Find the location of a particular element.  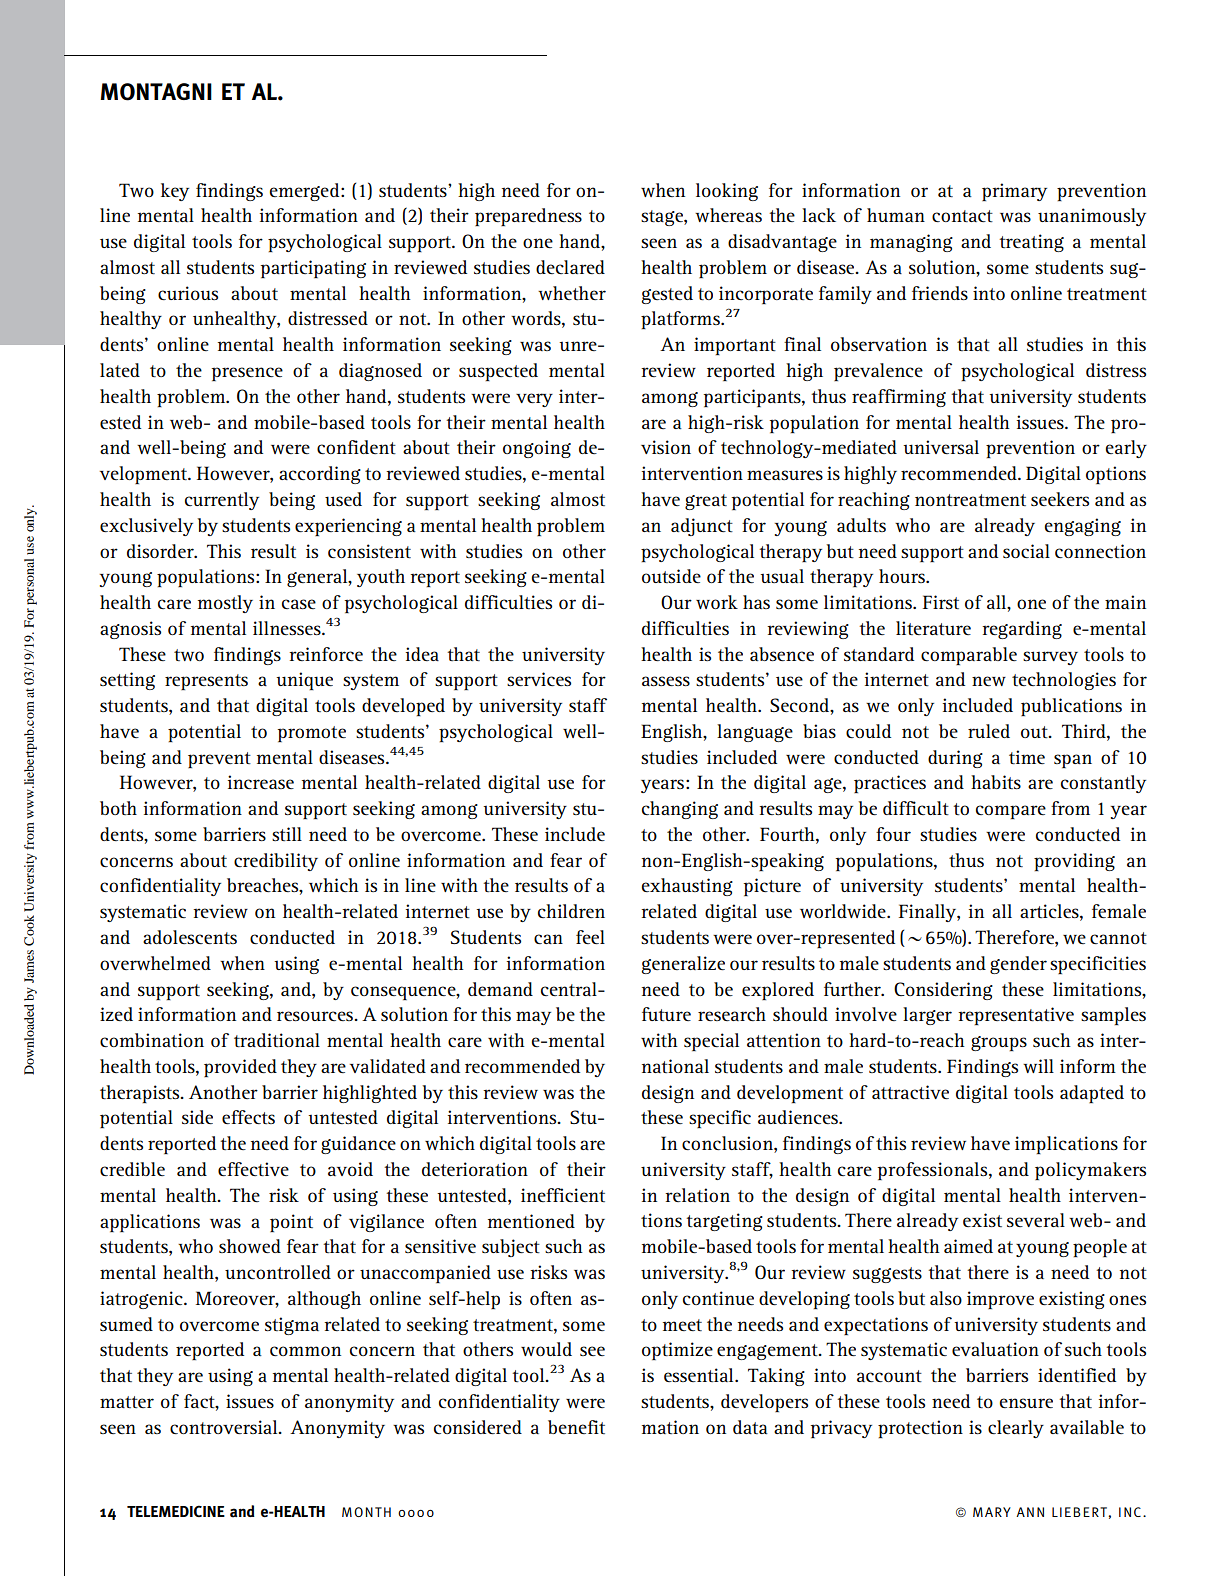

treating is located at coordinates (1031, 243).
